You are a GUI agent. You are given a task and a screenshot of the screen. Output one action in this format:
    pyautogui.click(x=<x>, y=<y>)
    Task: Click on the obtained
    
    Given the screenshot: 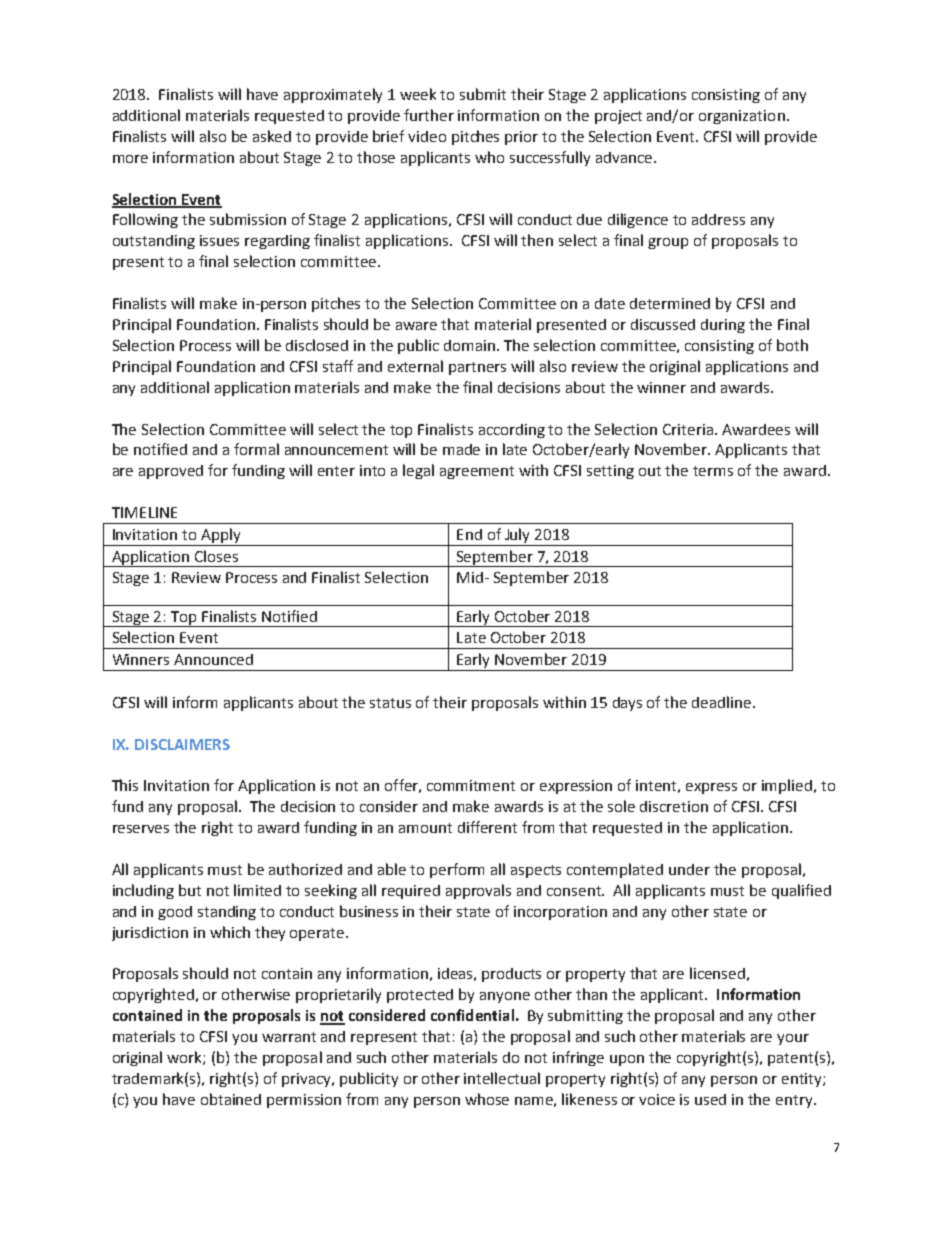 What is the action you would take?
    pyautogui.click(x=231, y=1099)
